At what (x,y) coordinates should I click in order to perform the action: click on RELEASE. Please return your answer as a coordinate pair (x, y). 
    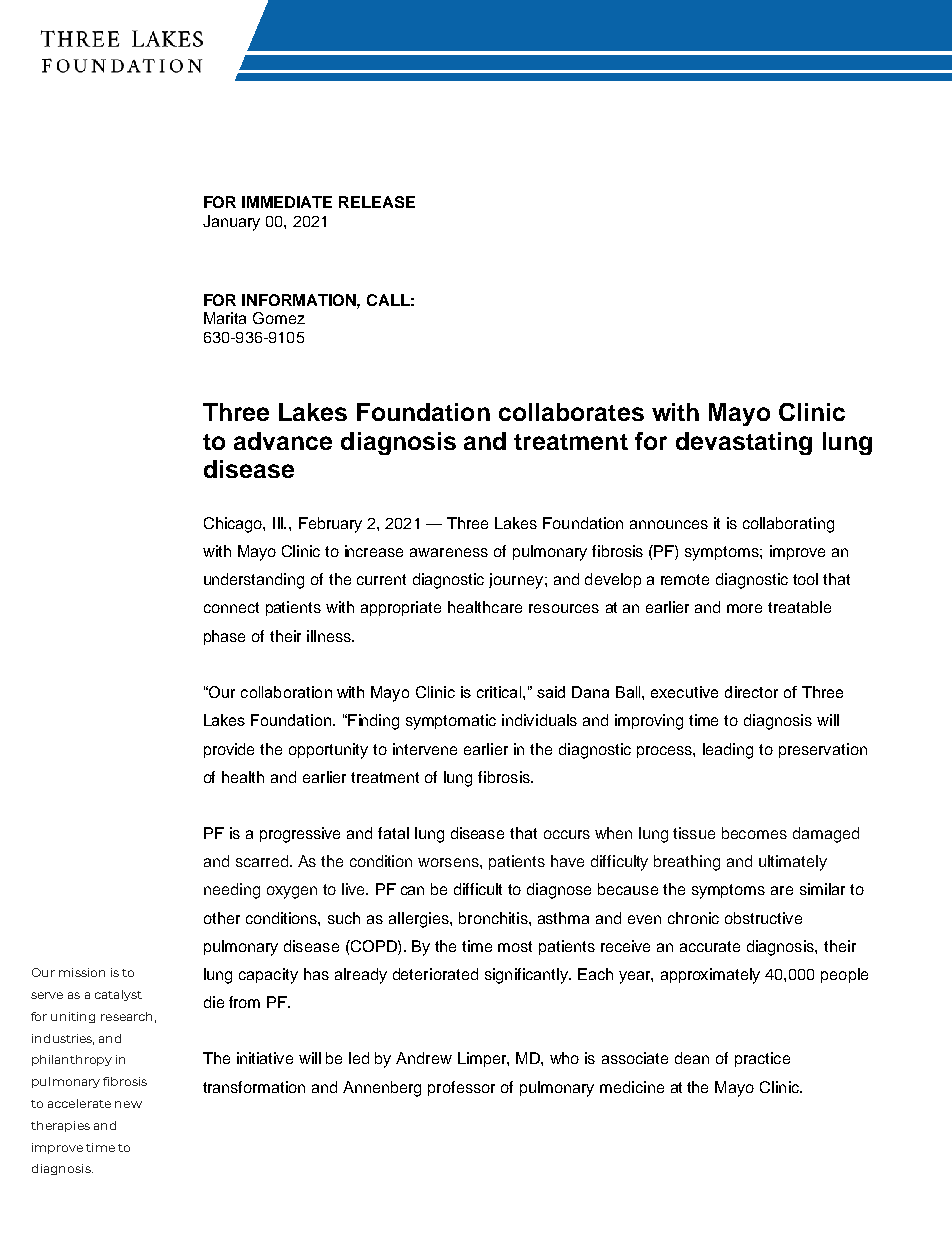
    Looking at the image, I should click on (377, 202).
